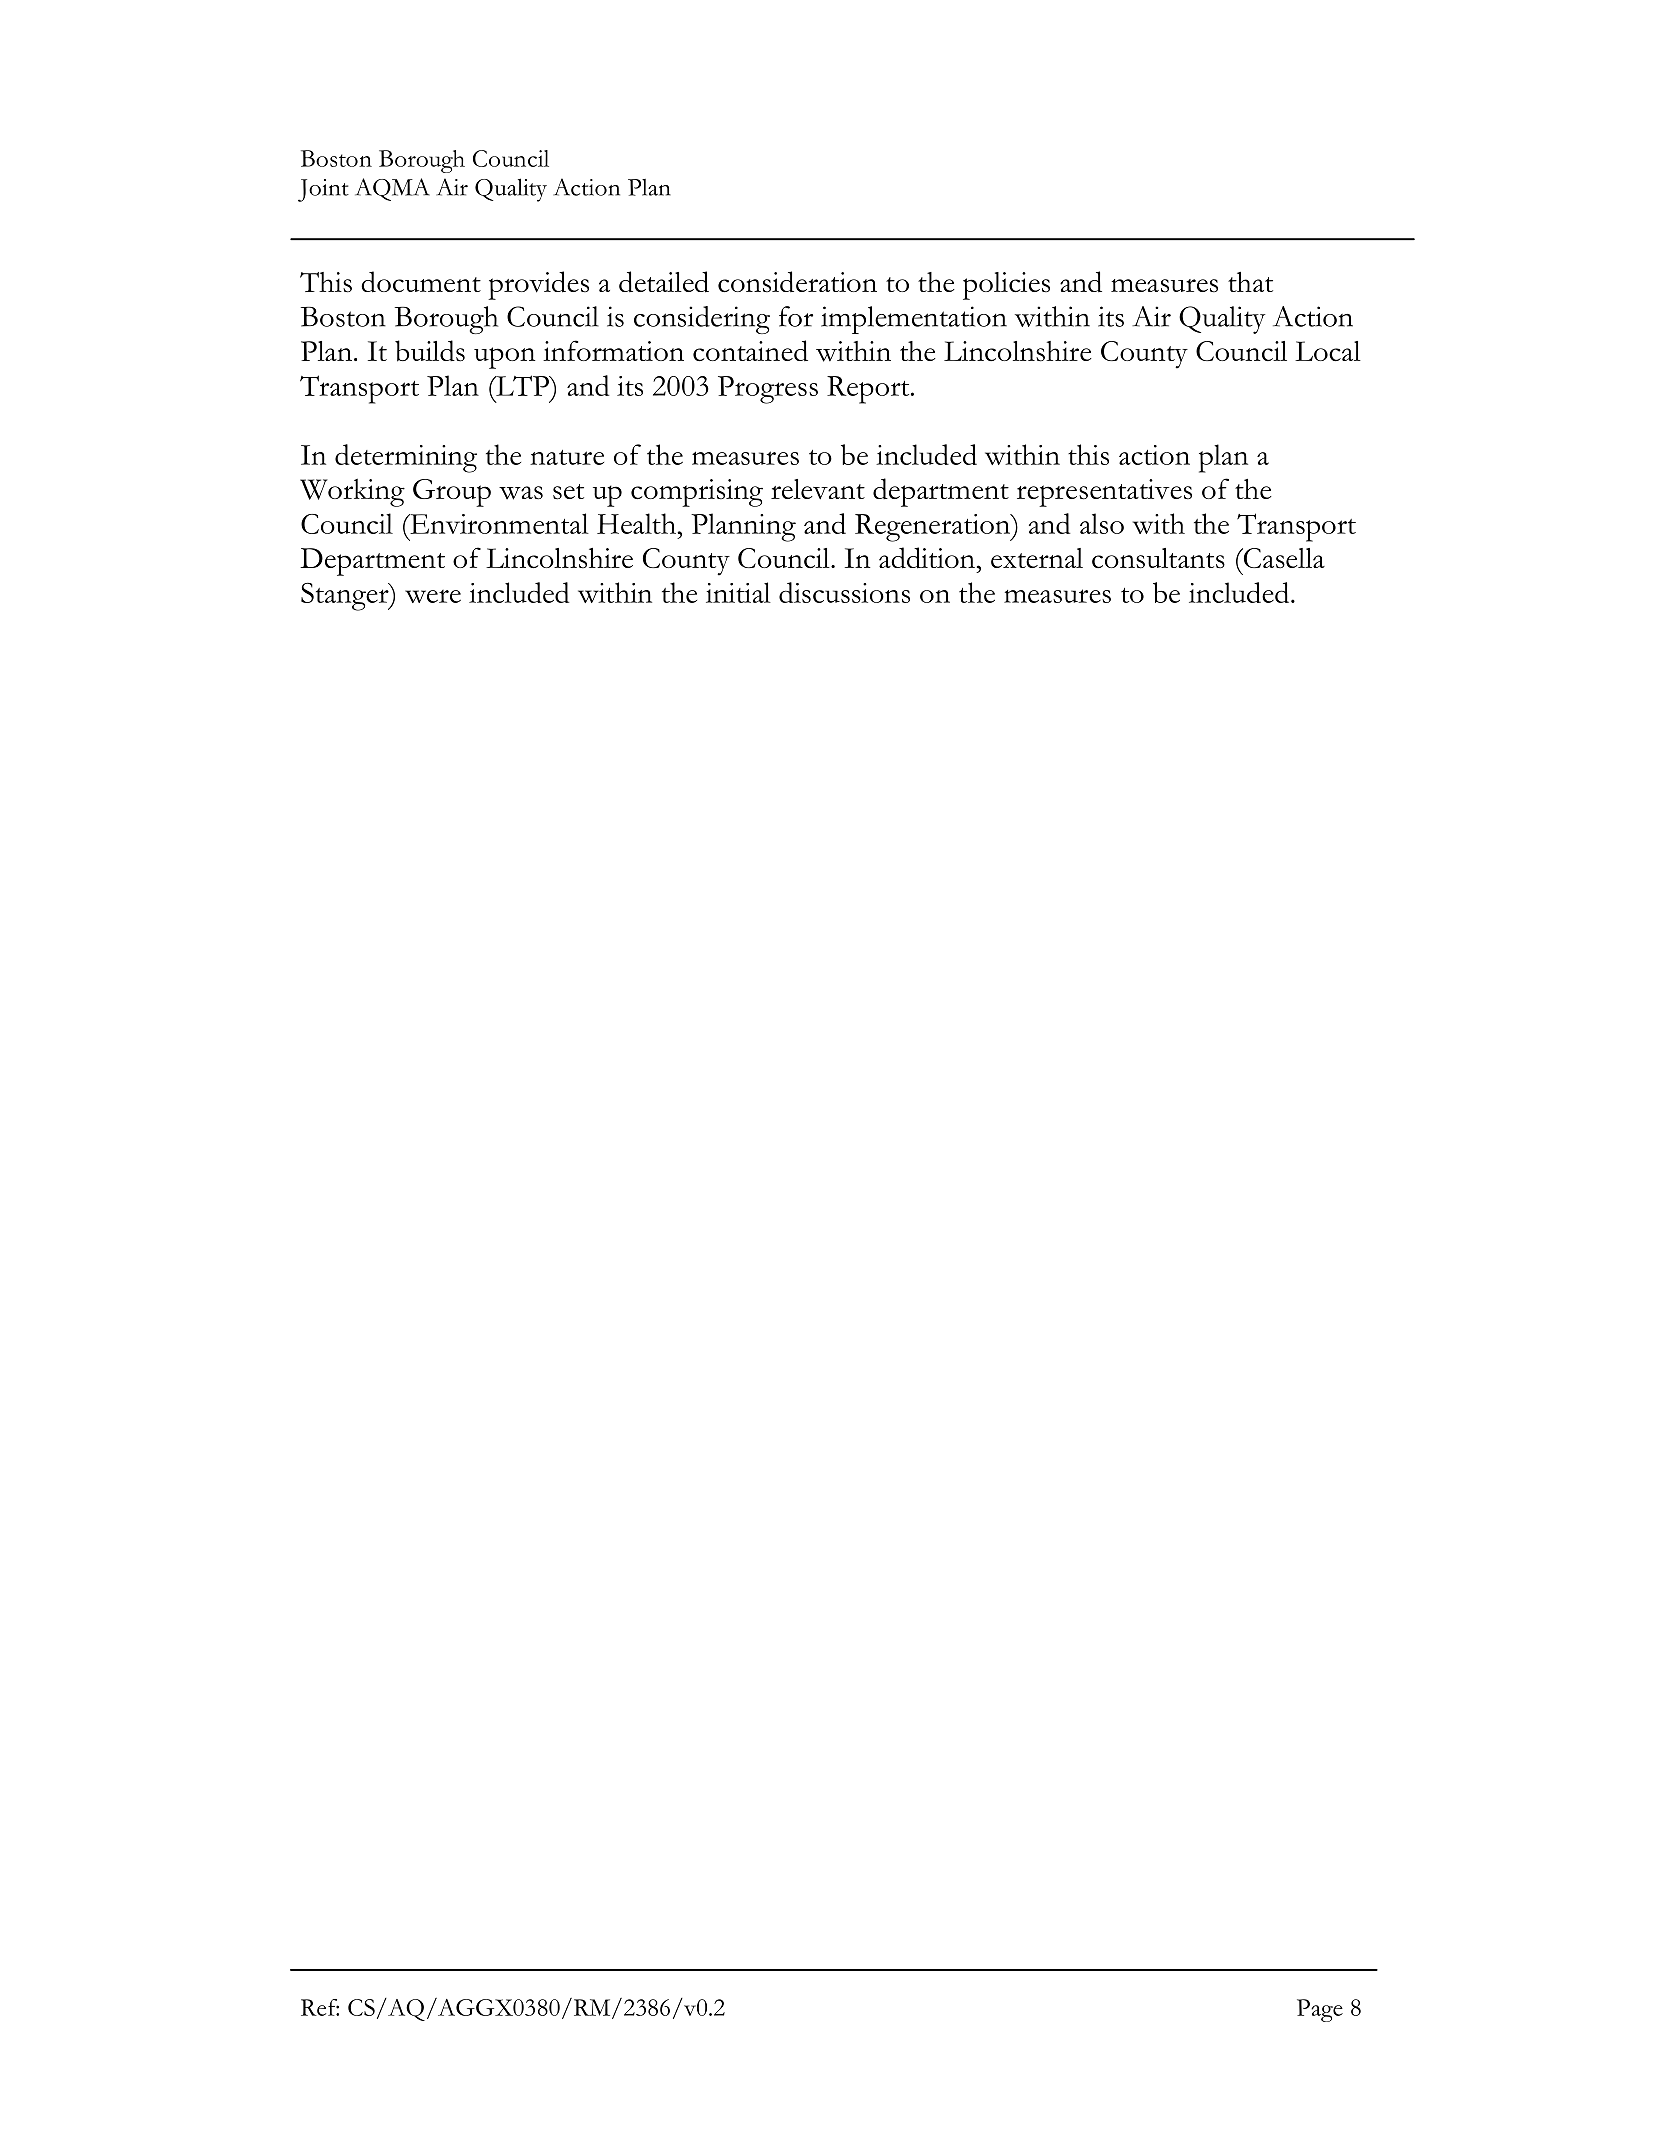 Image resolution: width=1664 pixels, height=2154 pixels. Describe the element at coordinates (1250, 282) in the screenshot. I see `that` at that location.
